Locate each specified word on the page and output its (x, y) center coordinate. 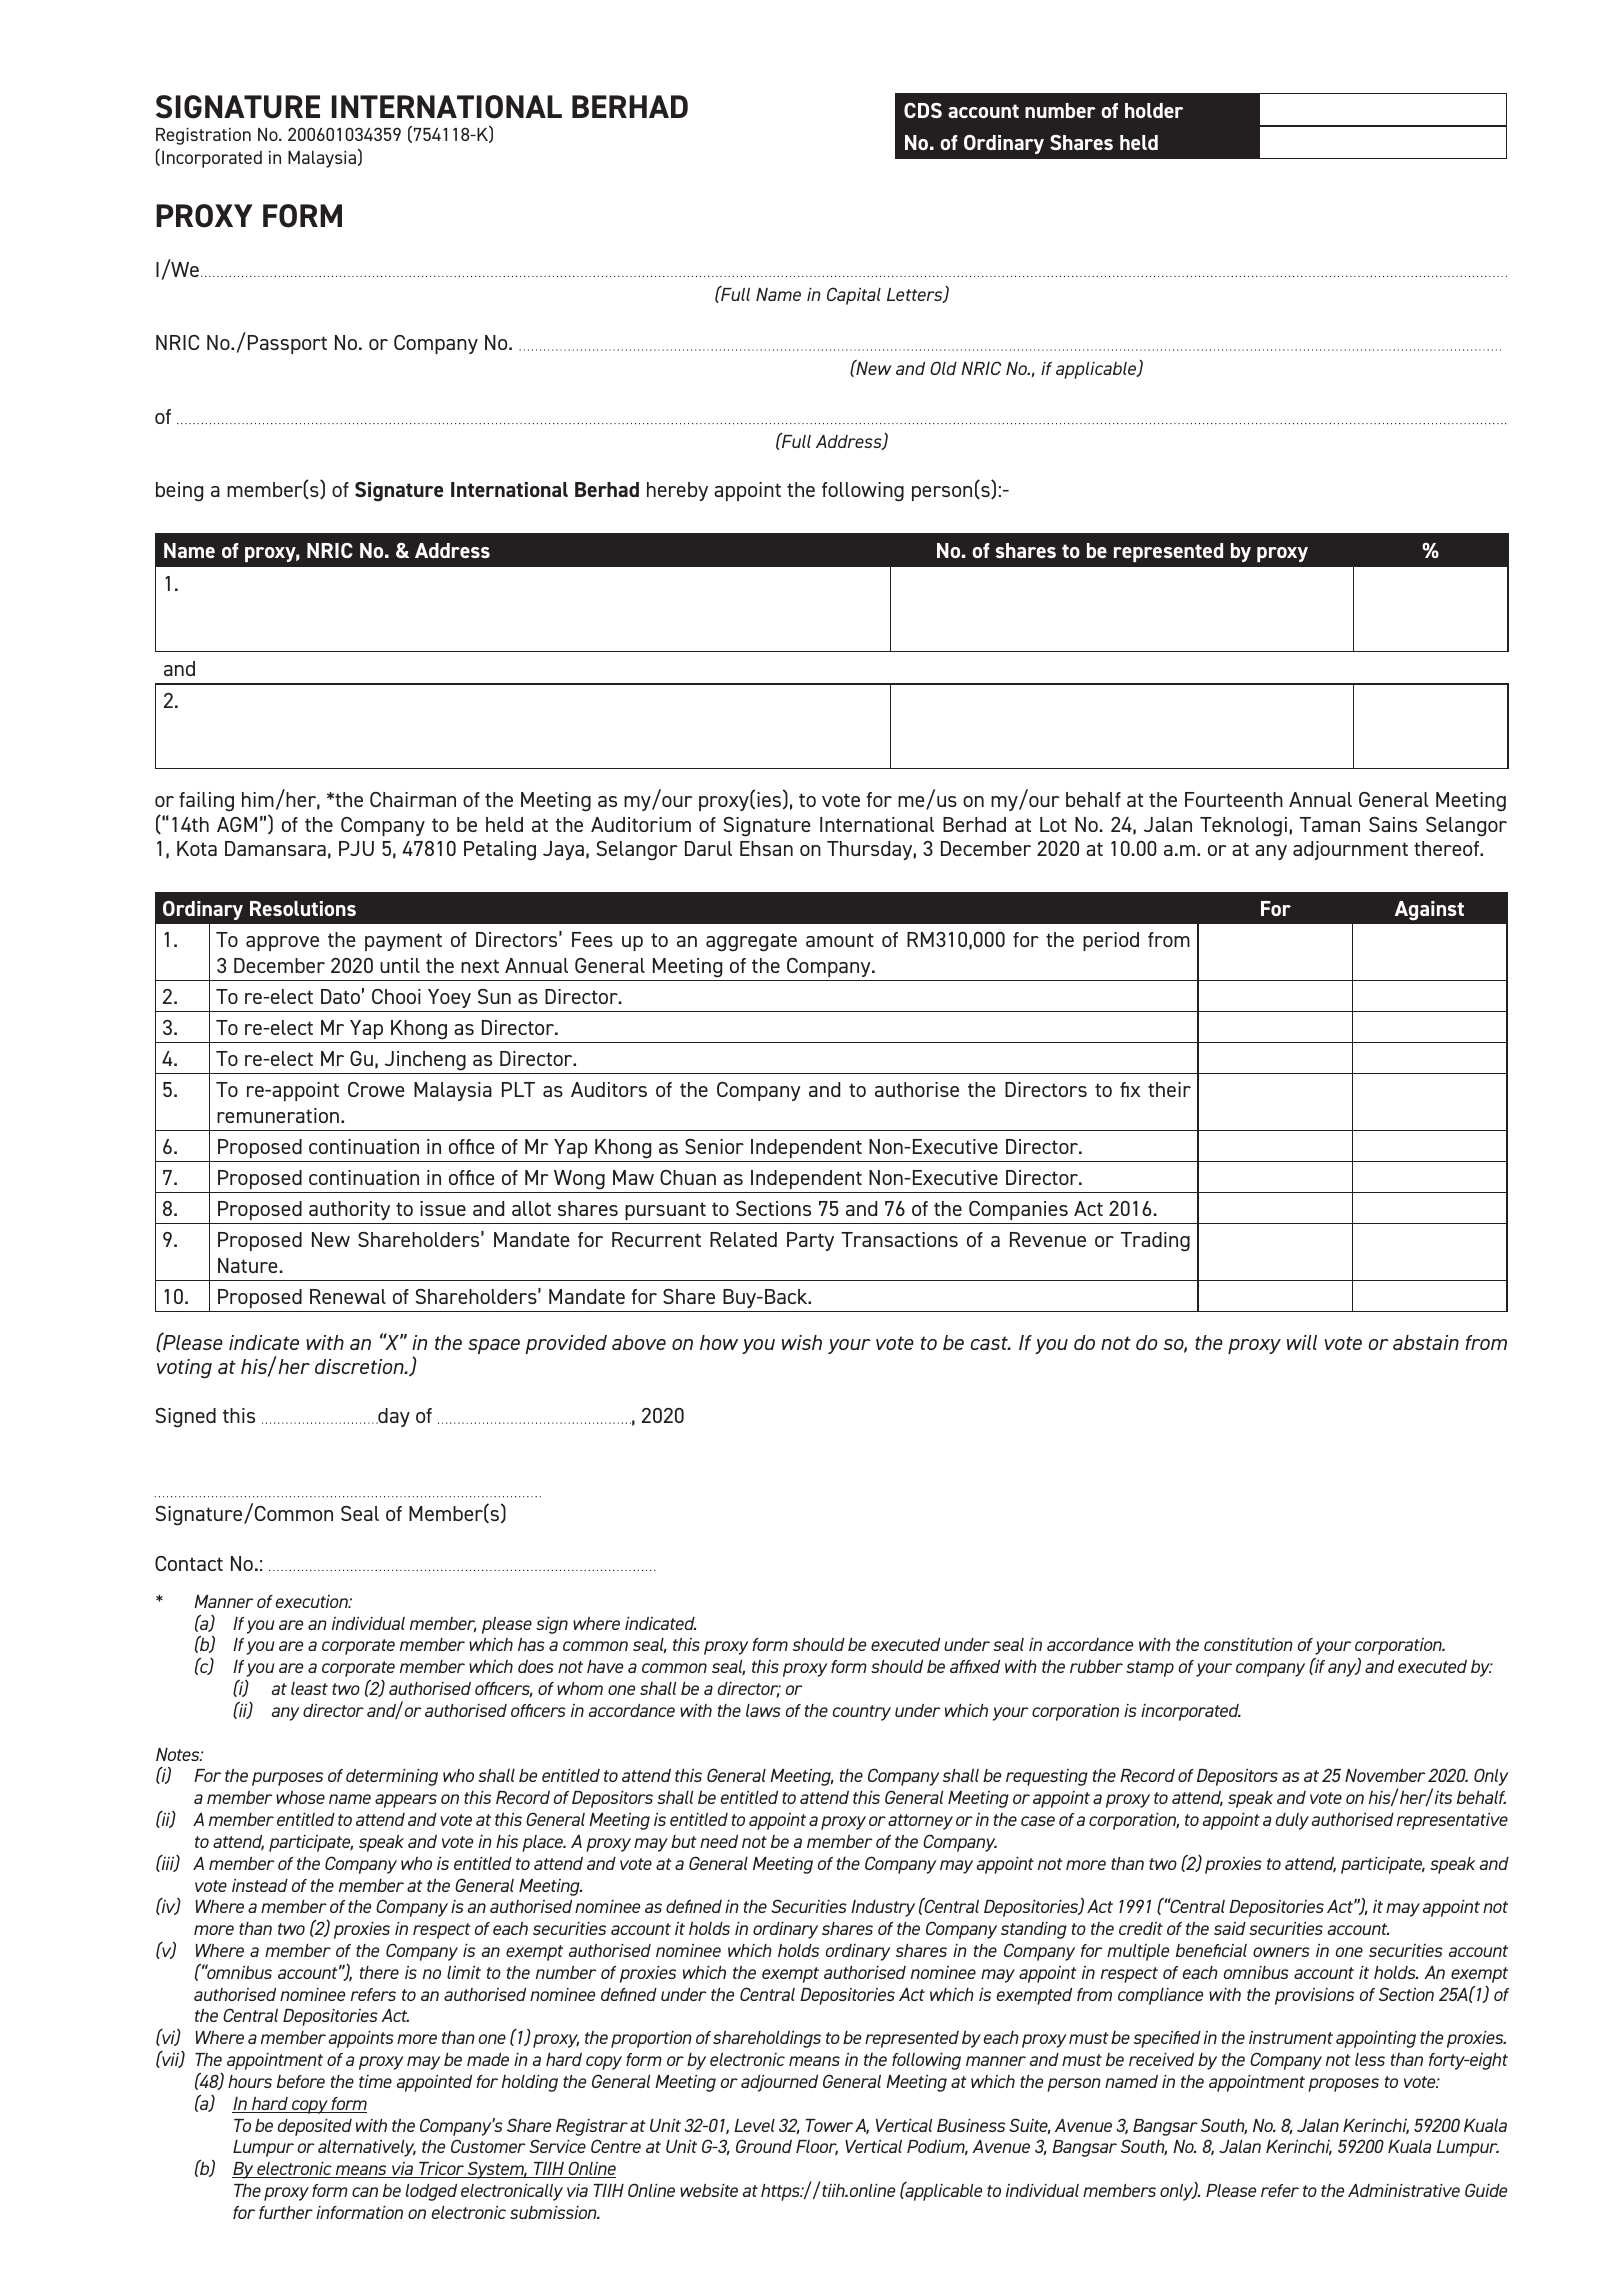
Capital (854, 296)
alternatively (367, 2148)
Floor (817, 2148)
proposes (1343, 2085)
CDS (923, 110)
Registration (203, 136)
